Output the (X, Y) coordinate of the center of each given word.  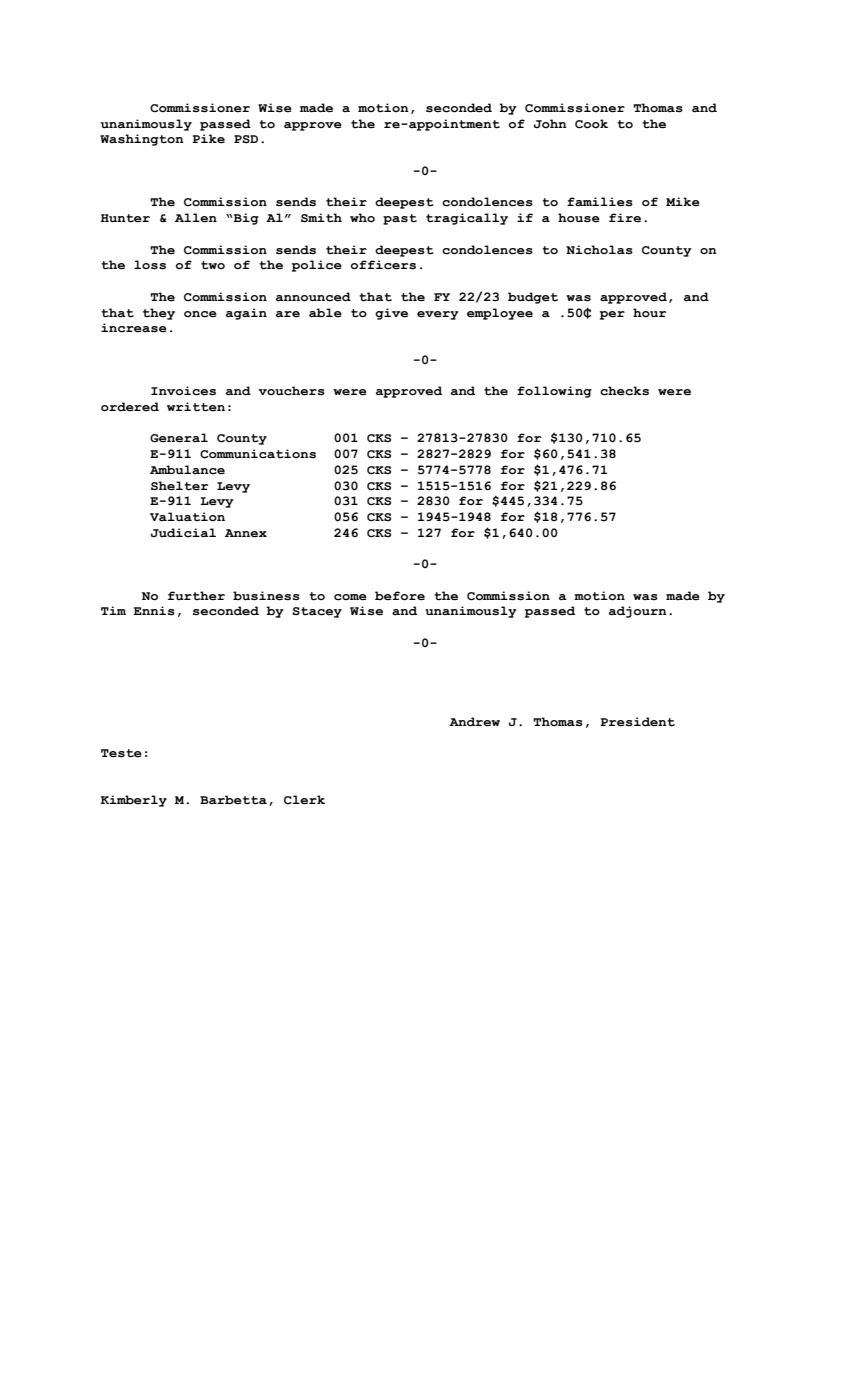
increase (134, 328)
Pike (208, 139)
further (196, 596)
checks (624, 391)
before (400, 596)
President (637, 722)
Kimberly (133, 801)
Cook (591, 124)
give (391, 314)
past (400, 219)
